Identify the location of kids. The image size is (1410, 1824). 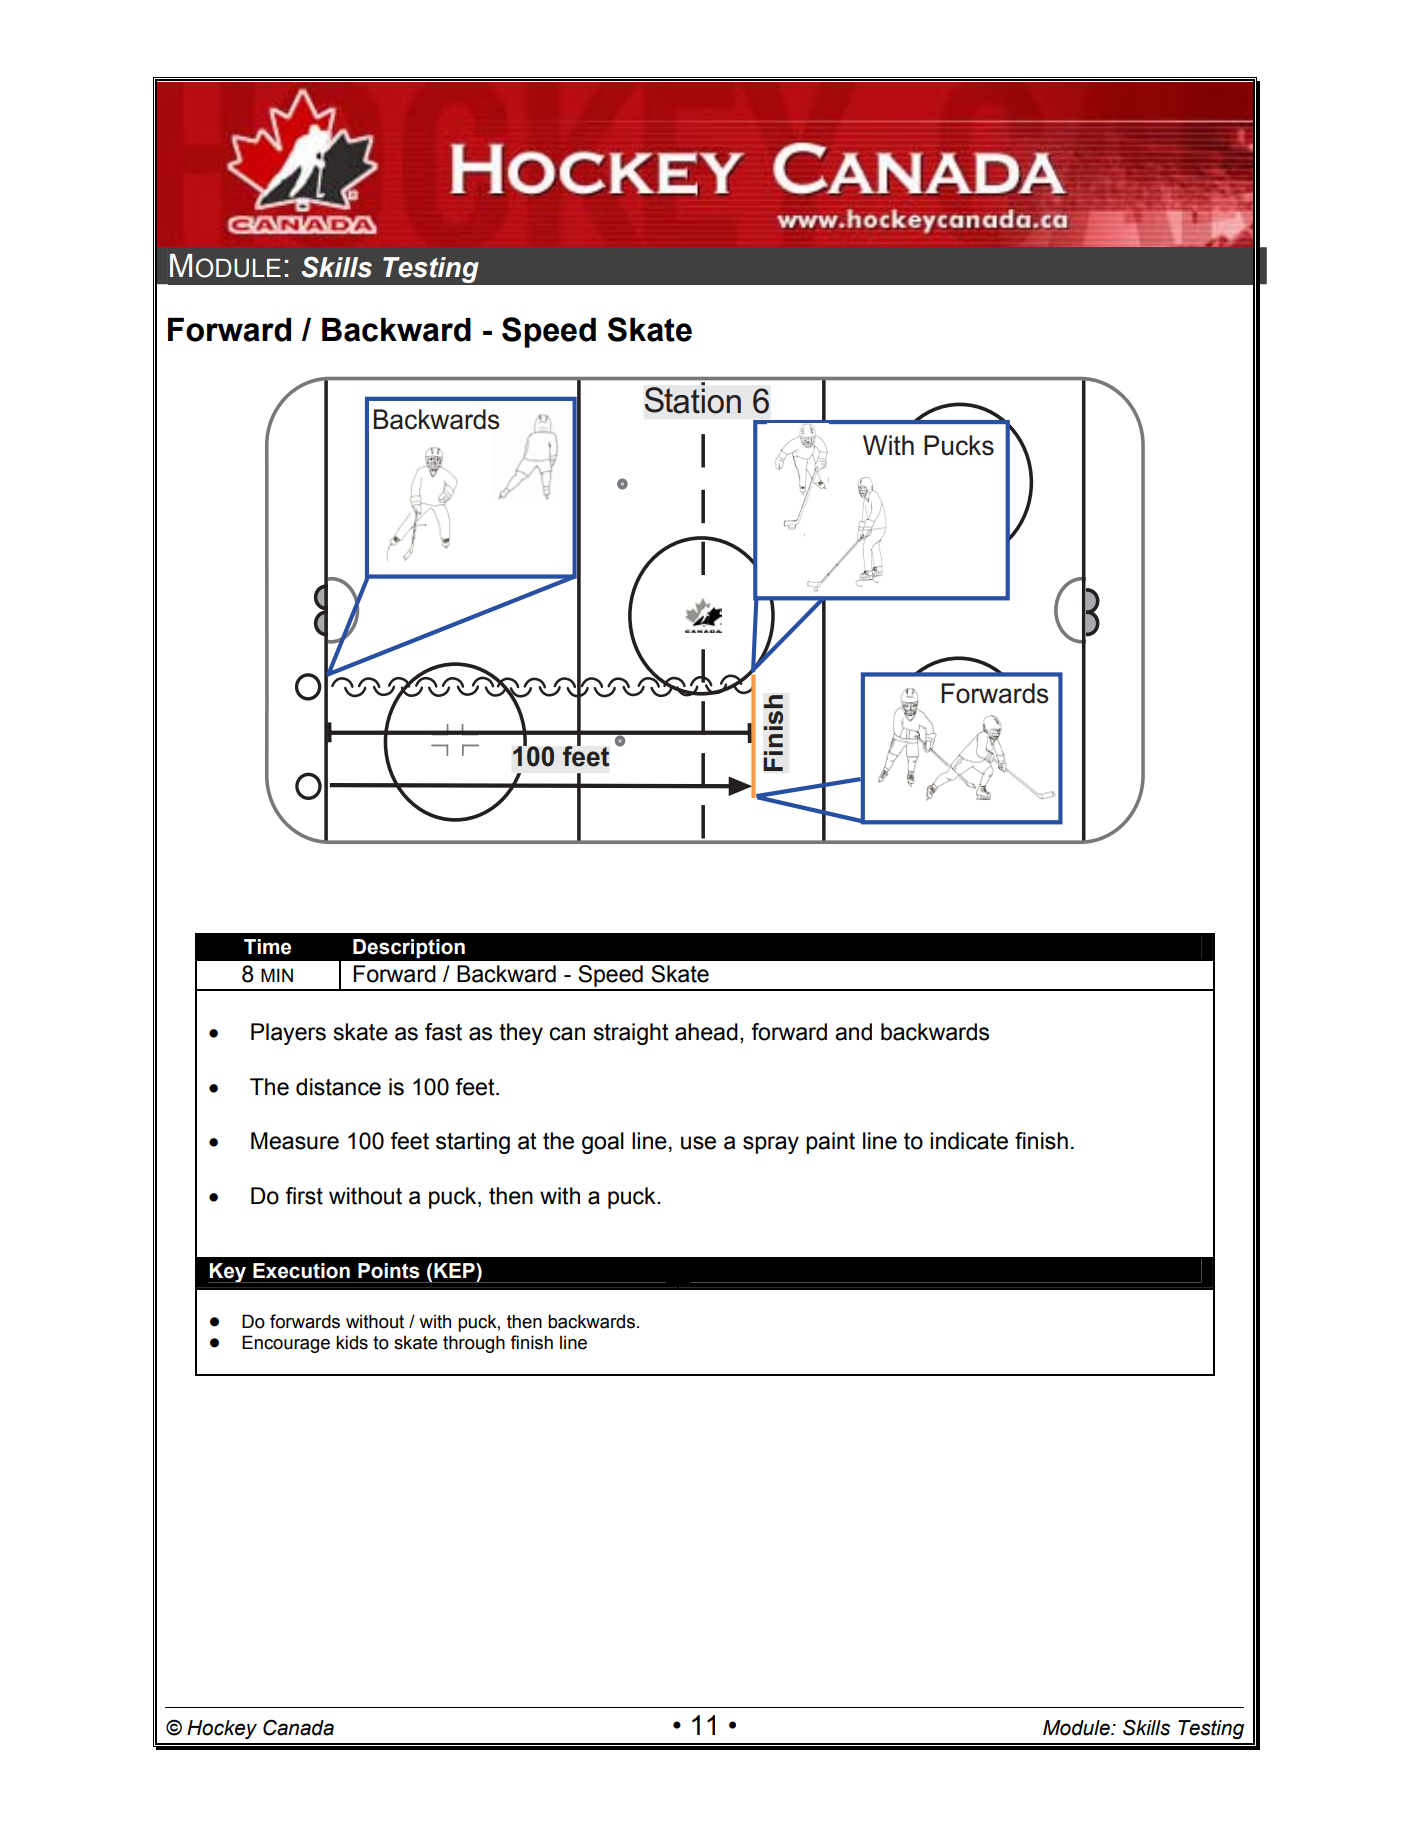
(352, 1342).
